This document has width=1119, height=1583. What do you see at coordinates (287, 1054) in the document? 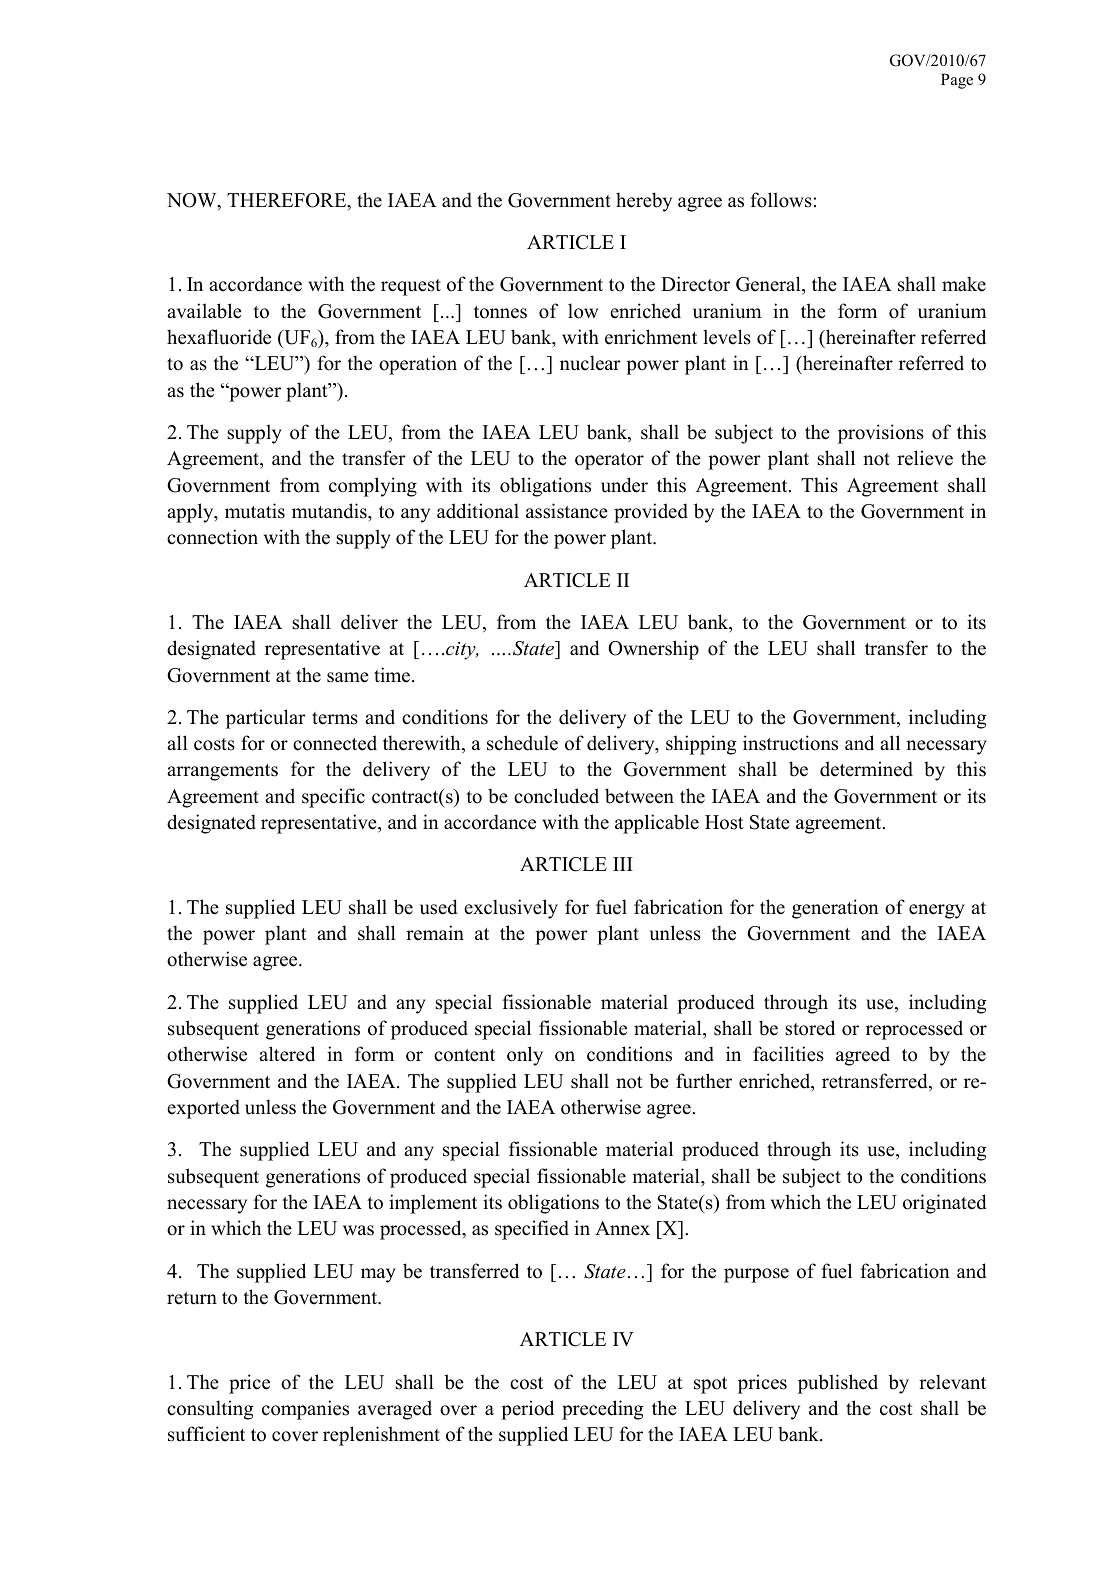
I see `altered` at bounding box center [287, 1054].
